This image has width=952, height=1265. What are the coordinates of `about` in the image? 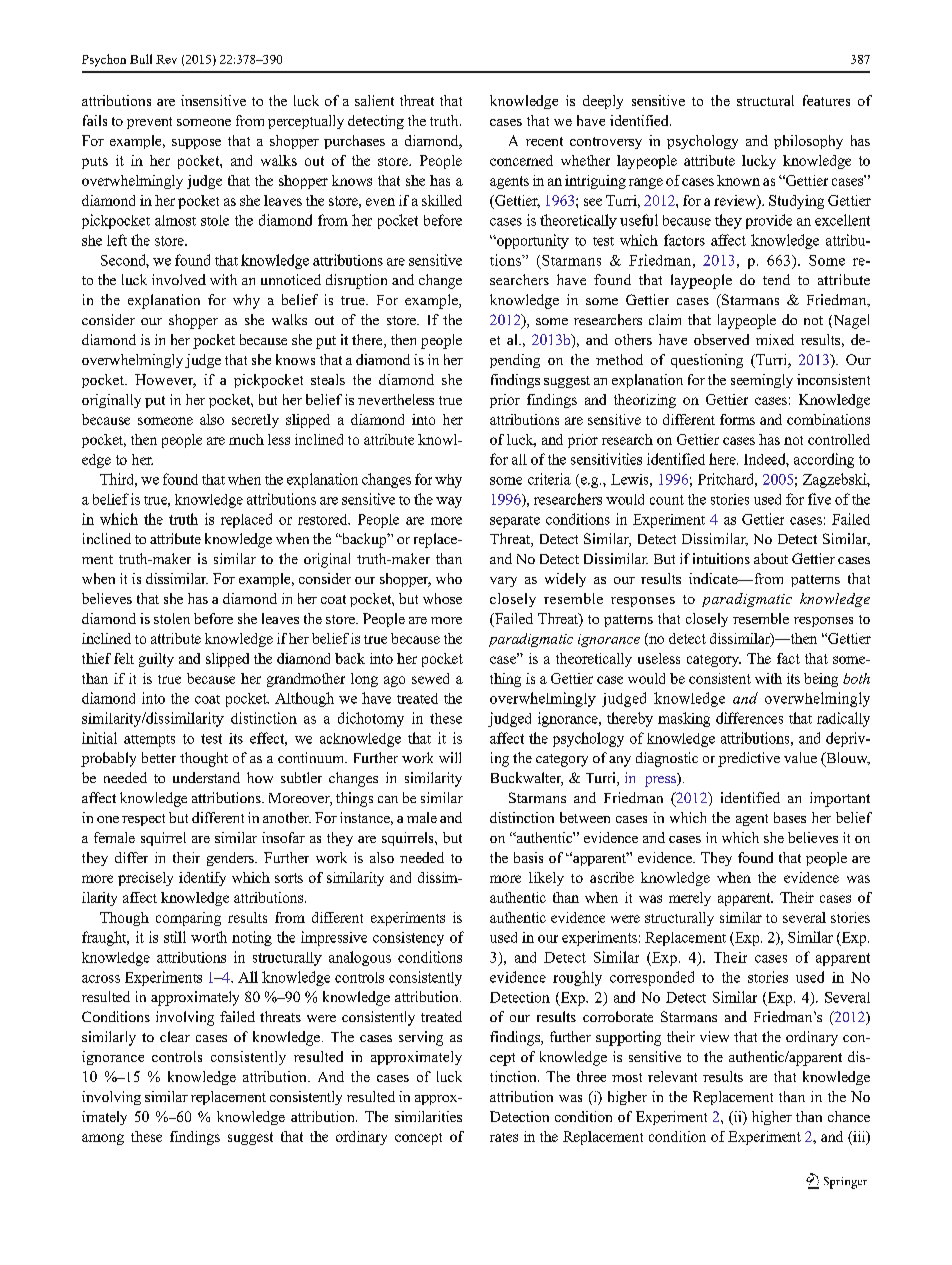 It's located at (771, 558).
